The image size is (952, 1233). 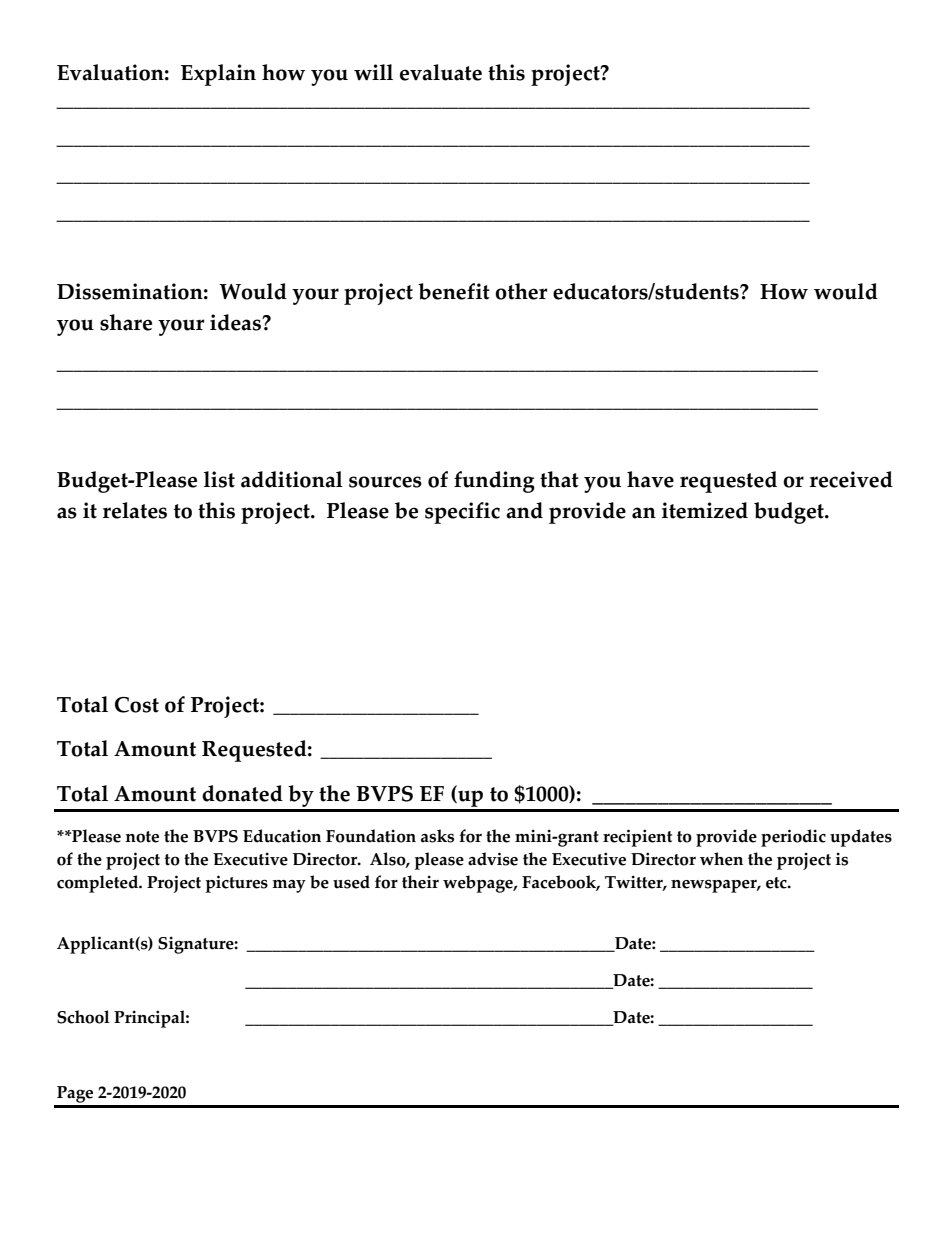 I want to click on relates, so click(x=135, y=510).
